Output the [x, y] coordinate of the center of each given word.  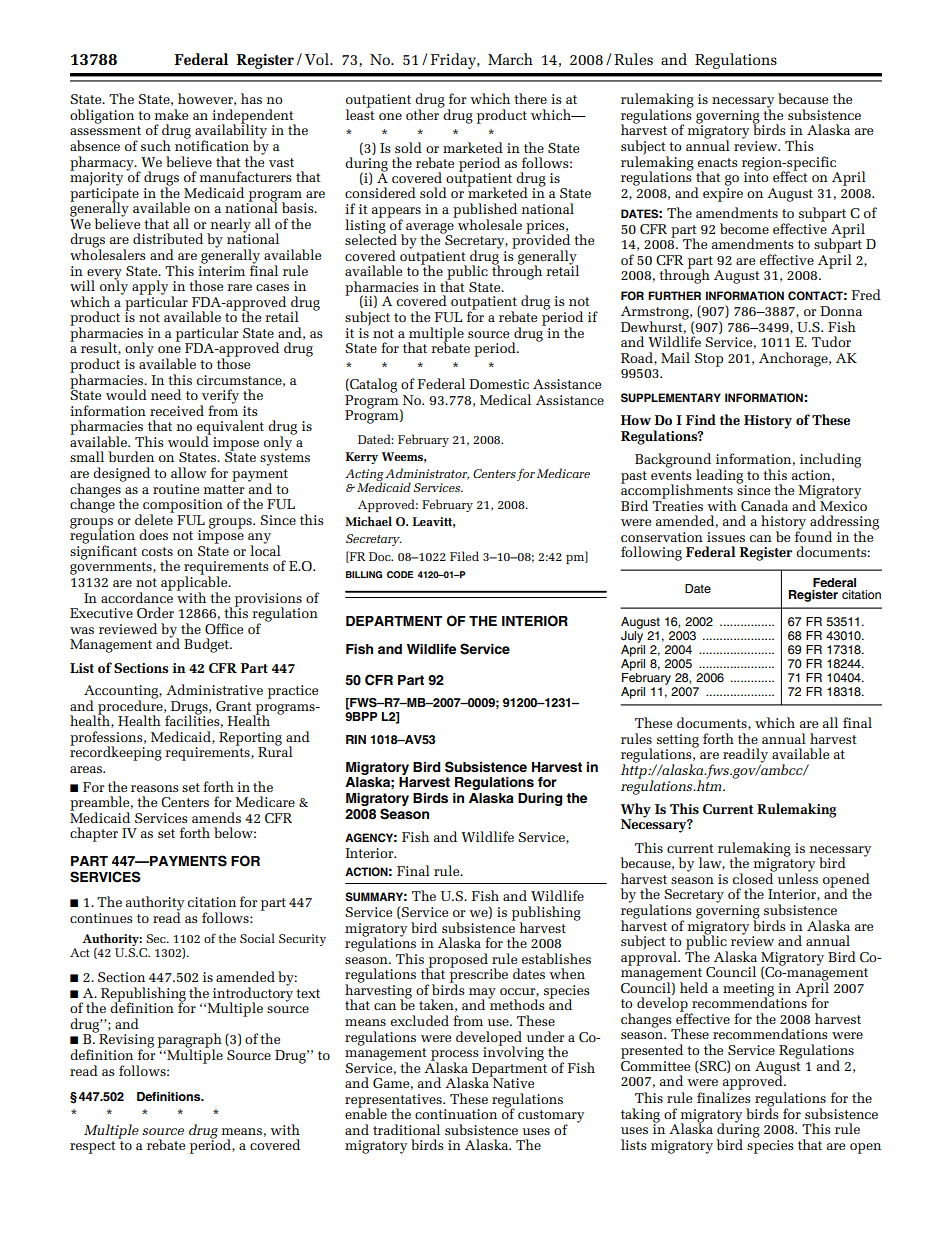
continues [101, 918]
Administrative [214, 689]
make [171, 114]
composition [183, 507]
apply [150, 287]
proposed [457, 961]
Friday [454, 61]
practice [293, 692]
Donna [841, 311]
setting [678, 742]
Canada [764, 505]
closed [754, 877]
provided [541, 241]
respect [93, 1147]
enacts [717, 162]
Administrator [427, 474]
